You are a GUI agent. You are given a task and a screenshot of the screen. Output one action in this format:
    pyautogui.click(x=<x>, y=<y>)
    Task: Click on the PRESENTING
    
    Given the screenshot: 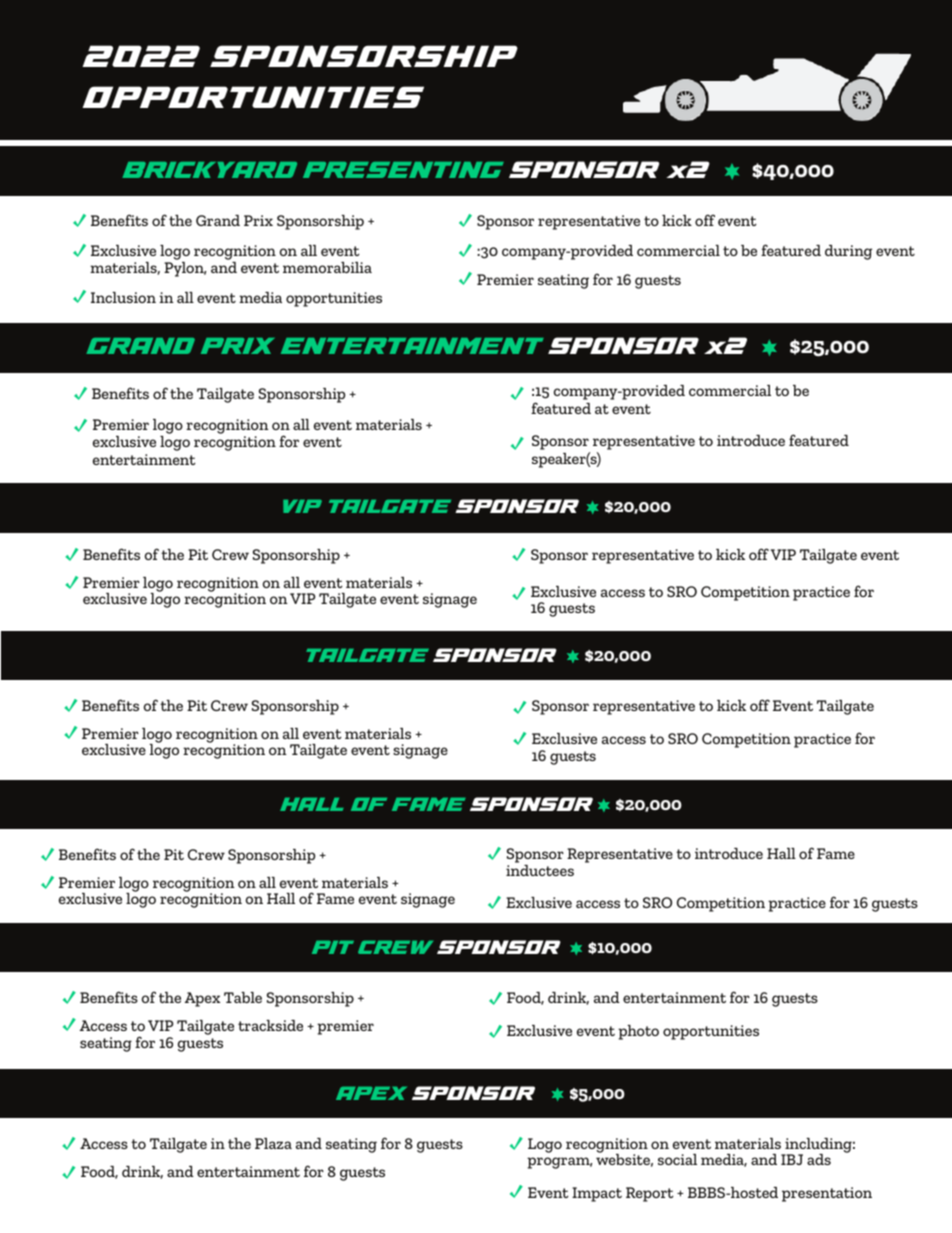 What is the action you would take?
    pyautogui.click(x=403, y=170)
